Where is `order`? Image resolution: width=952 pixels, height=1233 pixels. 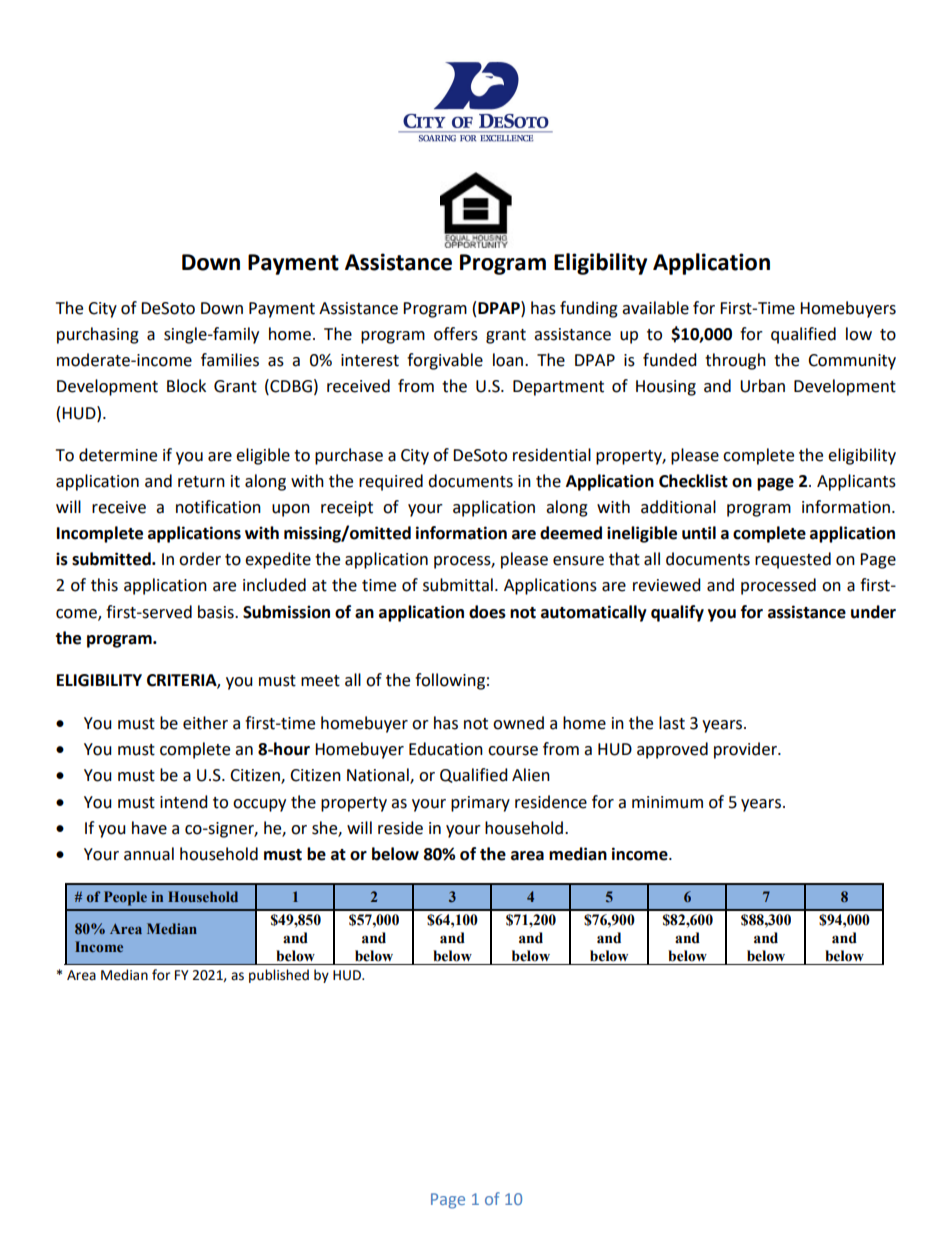
order is located at coordinates (200, 559).
